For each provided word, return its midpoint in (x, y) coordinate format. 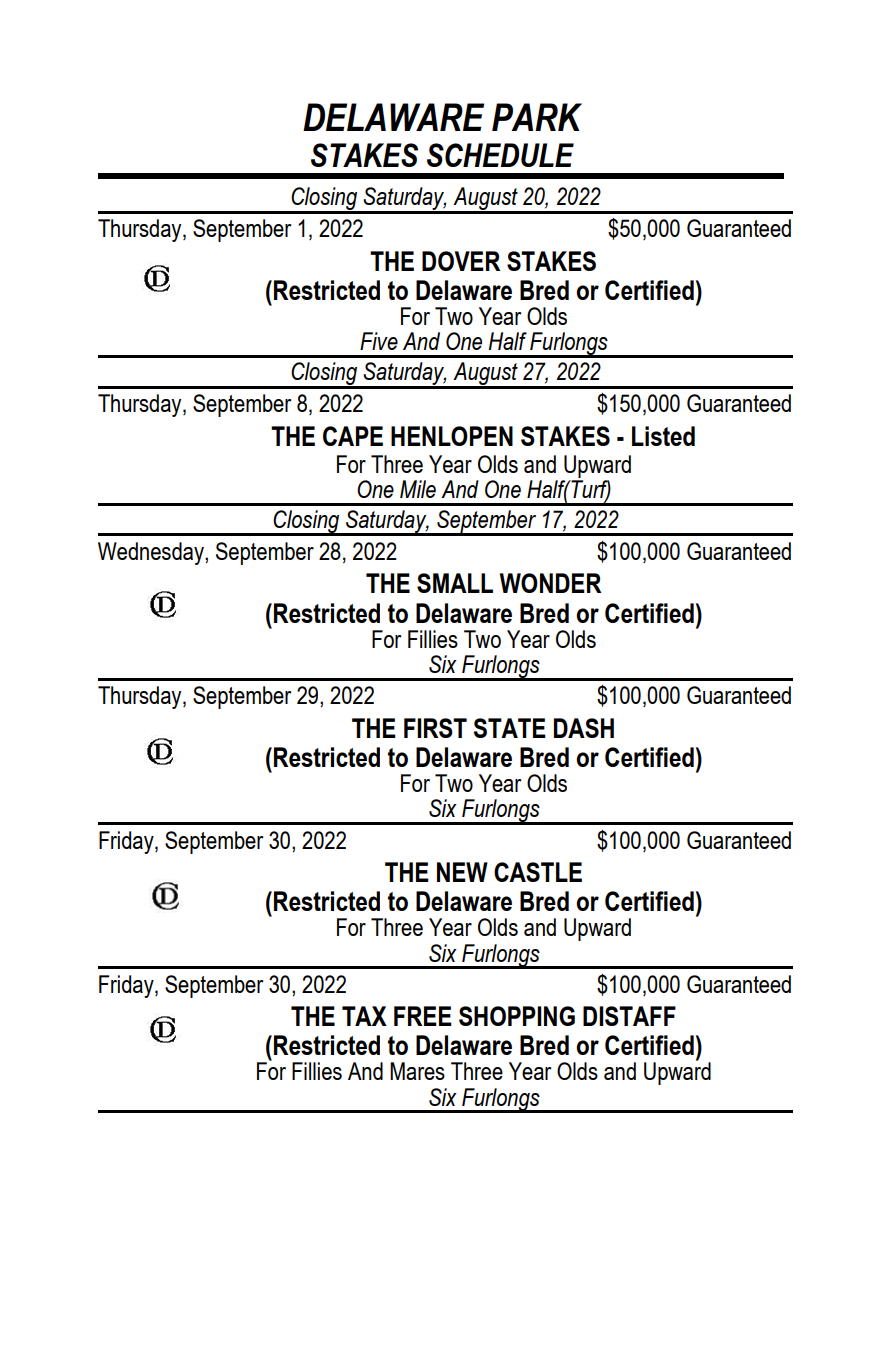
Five (379, 341)
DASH (584, 728)
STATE (510, 728)
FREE (423, 1016)
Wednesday (152, 553)
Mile (418, 489)
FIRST (435, 728)
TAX (364, 1016)
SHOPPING (517, 1016)
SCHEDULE (500, 155)
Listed (663, 436)
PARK (537, 117)
